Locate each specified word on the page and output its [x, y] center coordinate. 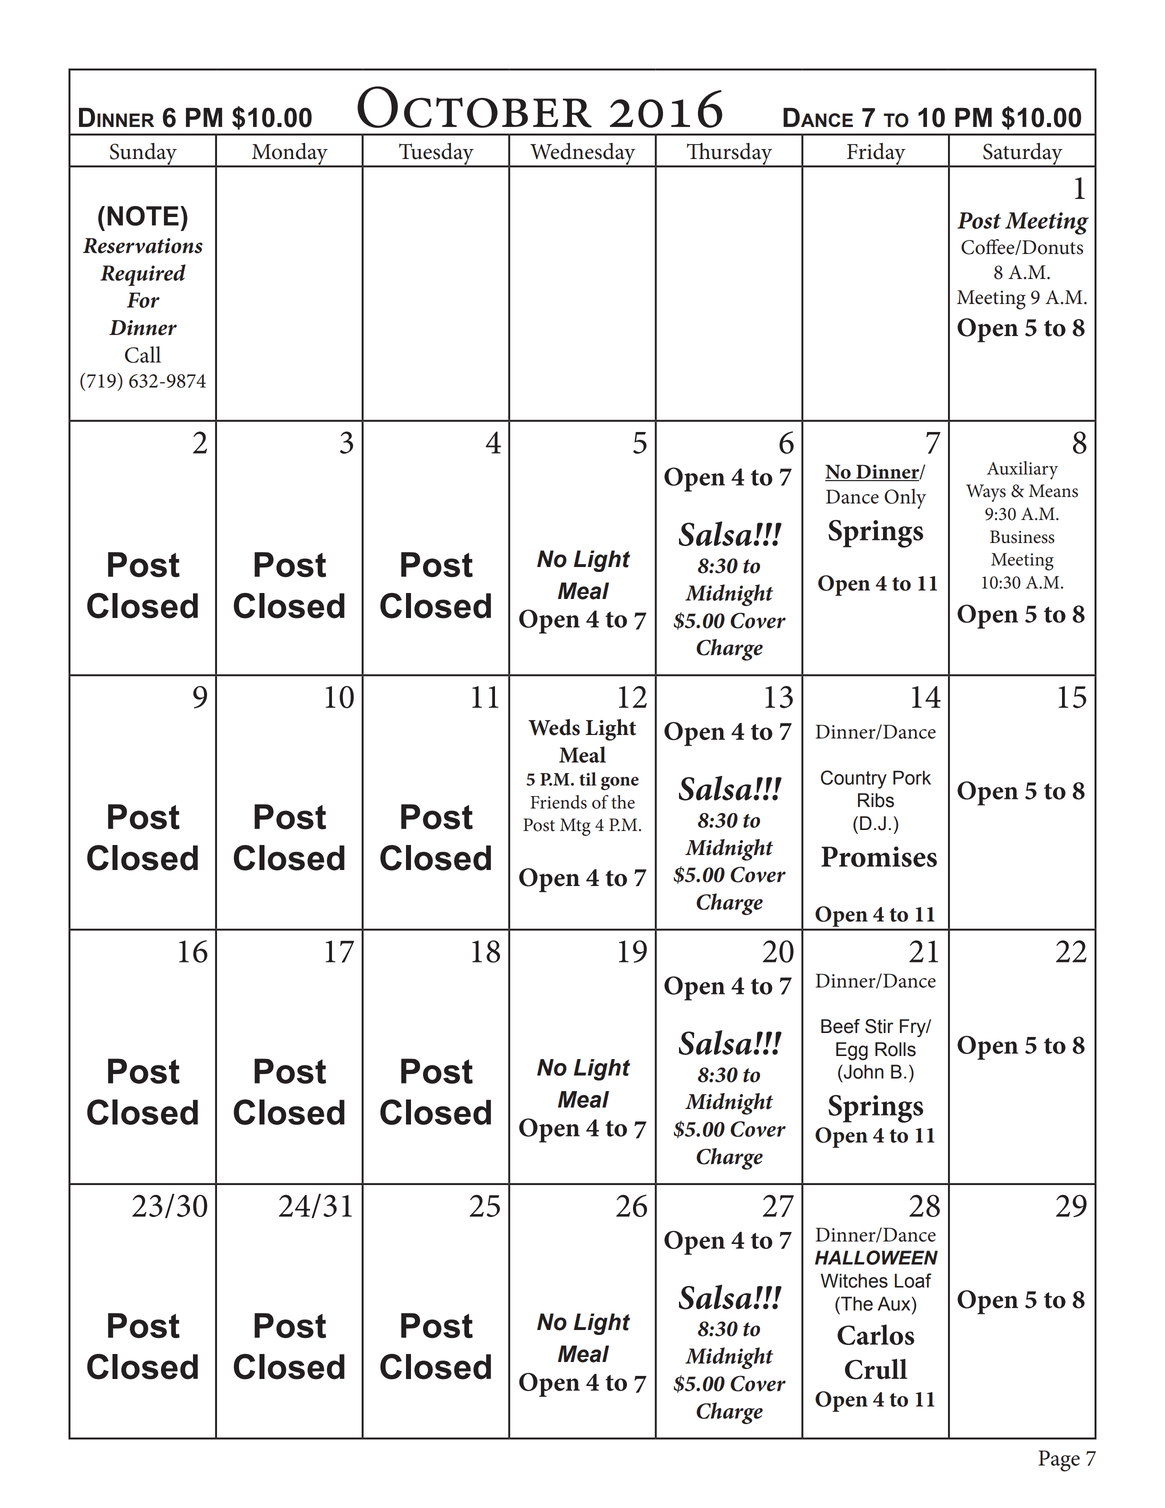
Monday [290, 155]
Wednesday [583, 155]
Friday [876, 155]
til [587, 779]
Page [1059, 1461]
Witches [854, 1280]
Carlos [875, 1334]
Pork [912, 777]
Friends [559, 802]
